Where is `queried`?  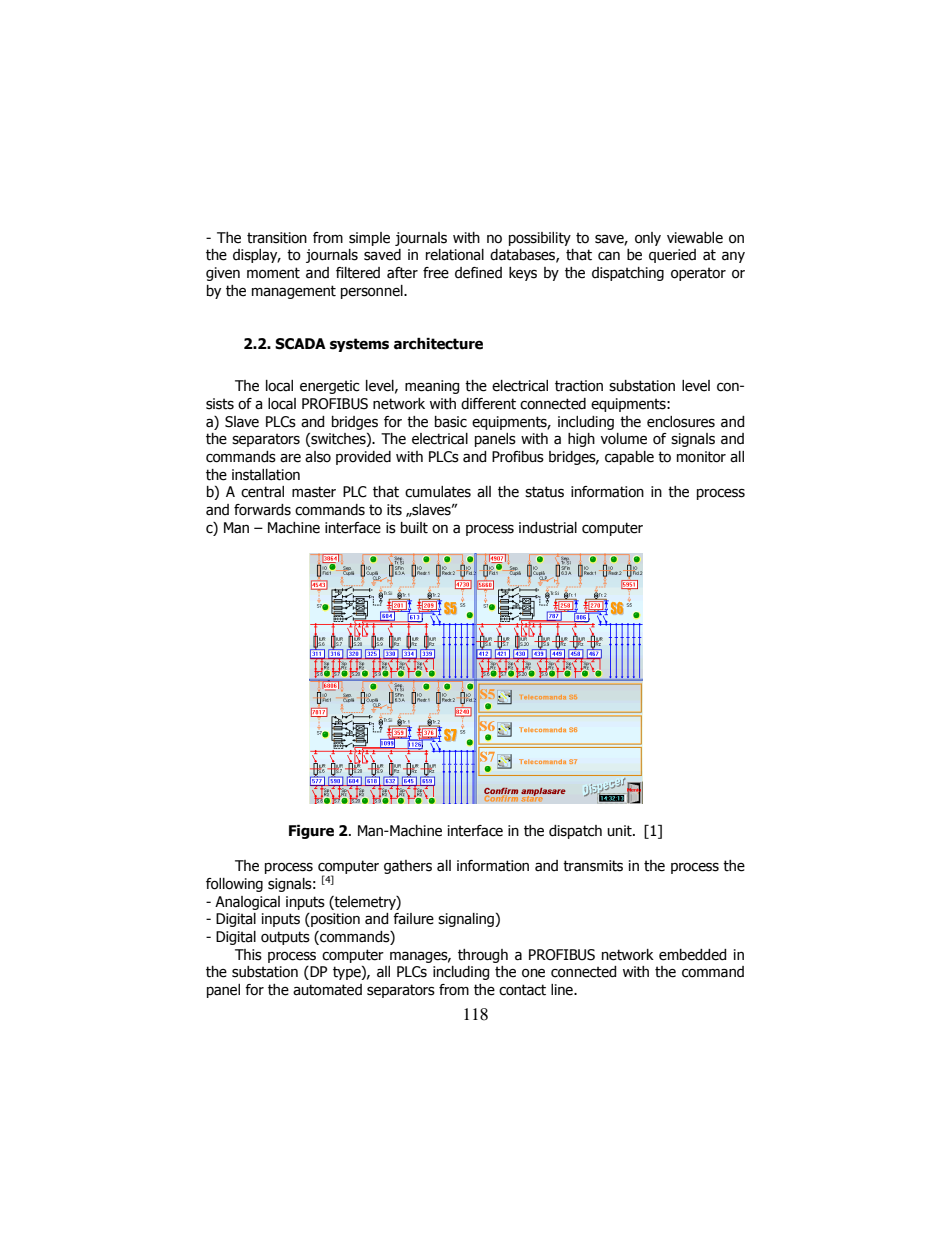 queried is located at coordinates (672, 256).
